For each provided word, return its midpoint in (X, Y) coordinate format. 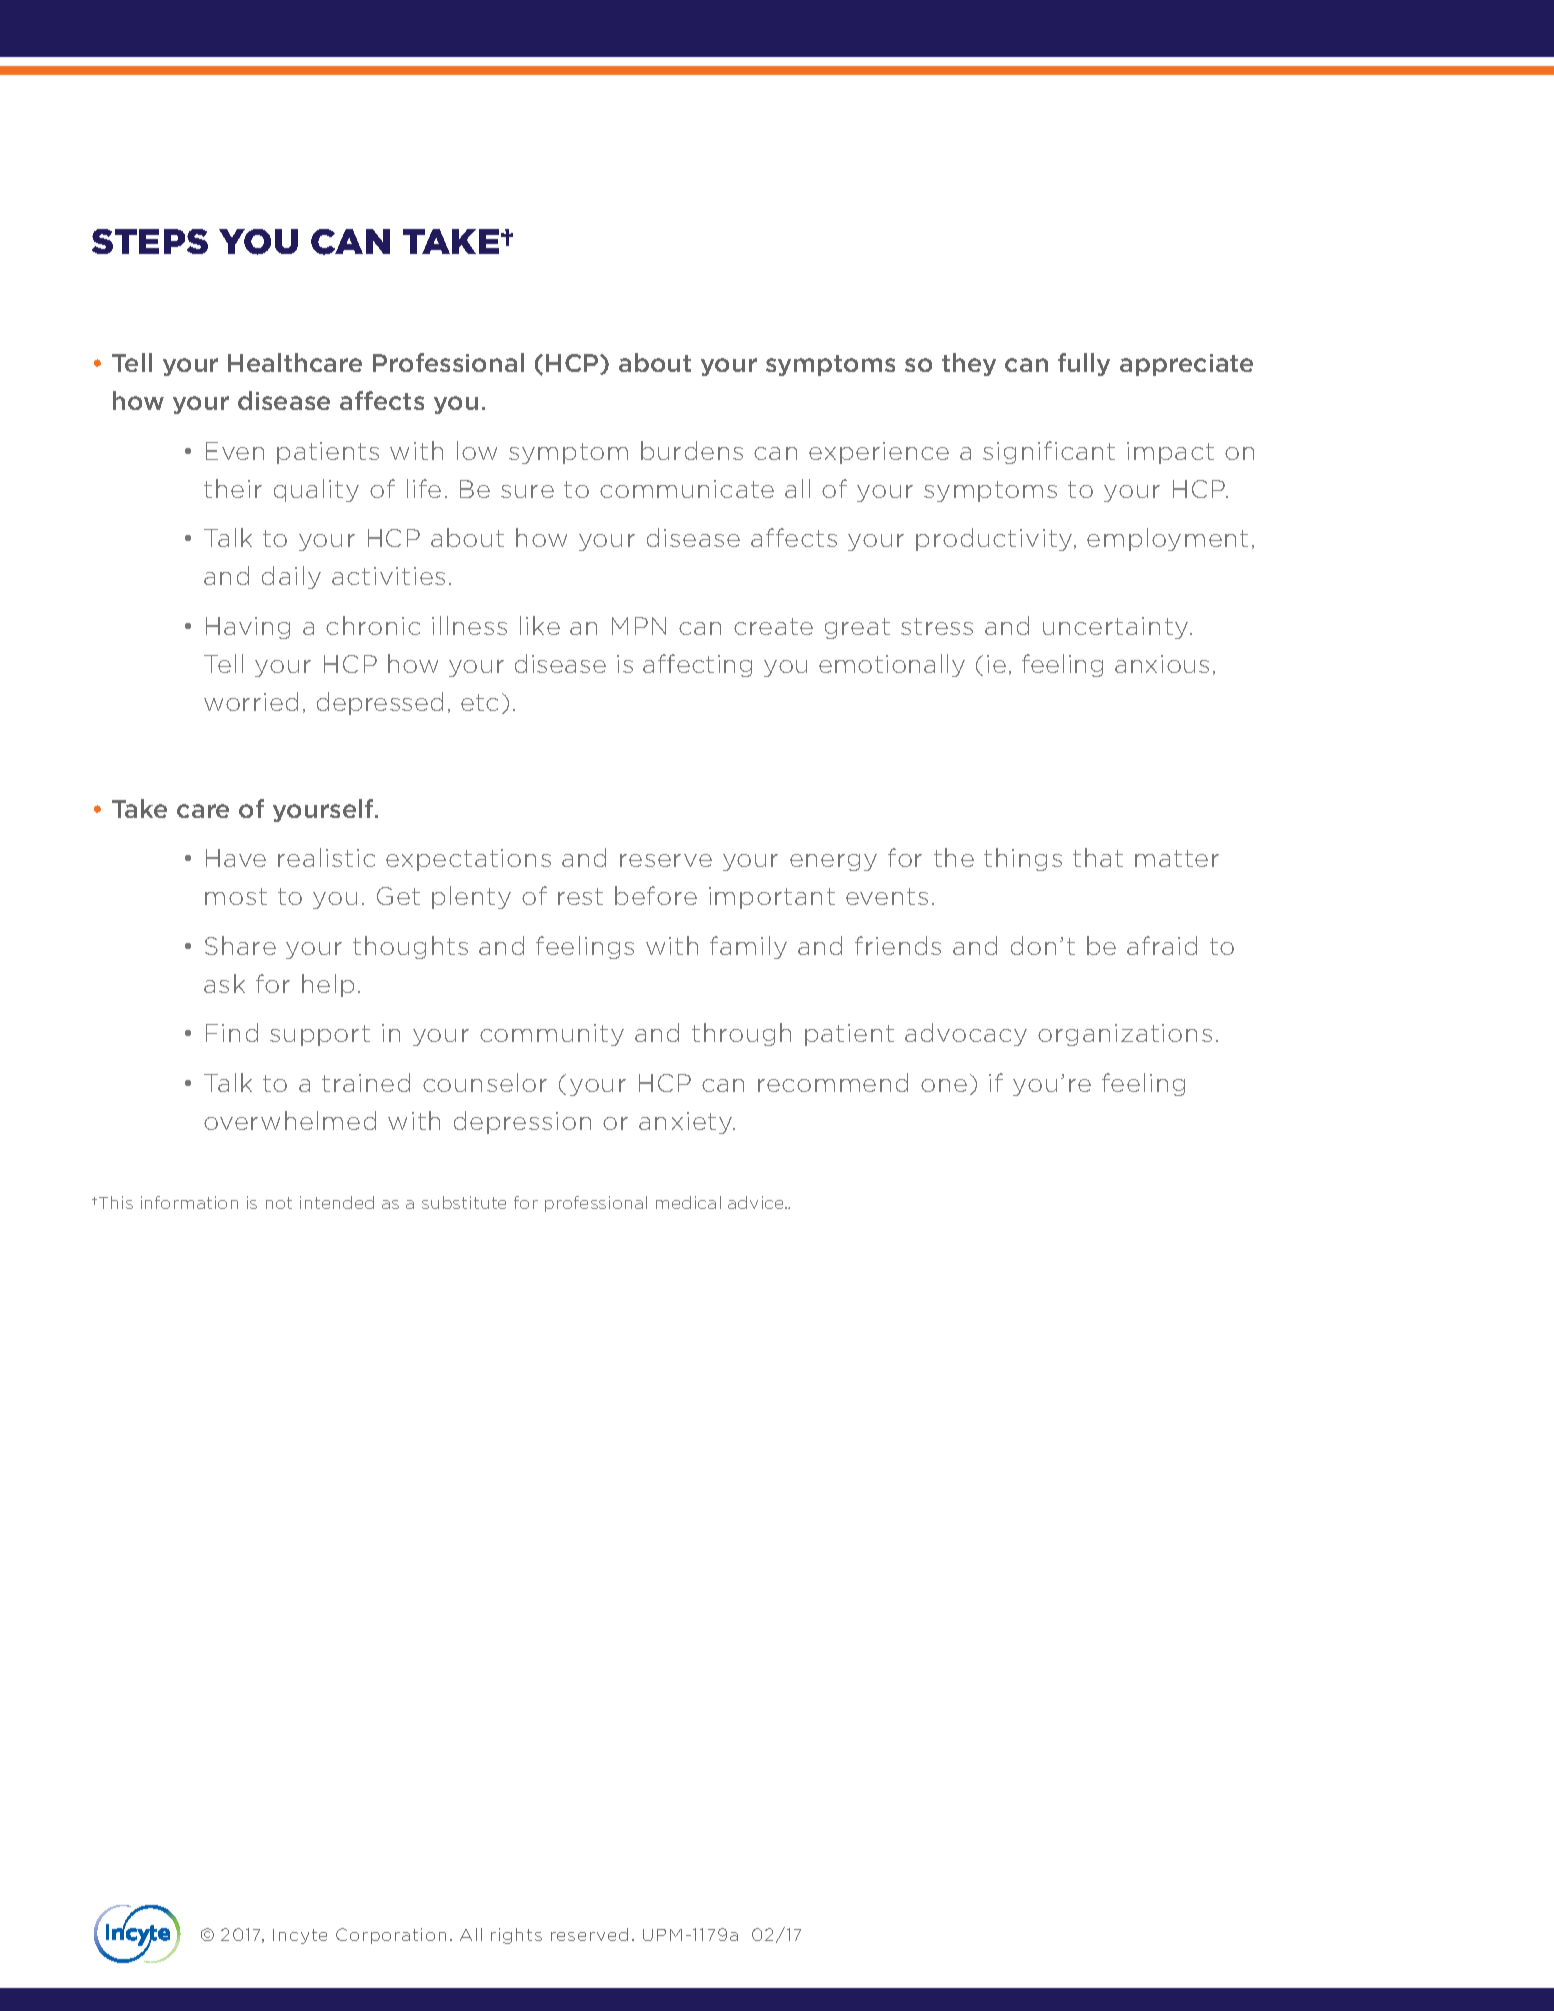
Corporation (391, 1936)
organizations (1125, 1035)
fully (1084, 364)
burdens (692, 450)
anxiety (687, 1123)
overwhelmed (290, 1120)
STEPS (150, 241)
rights (516, 1936)
